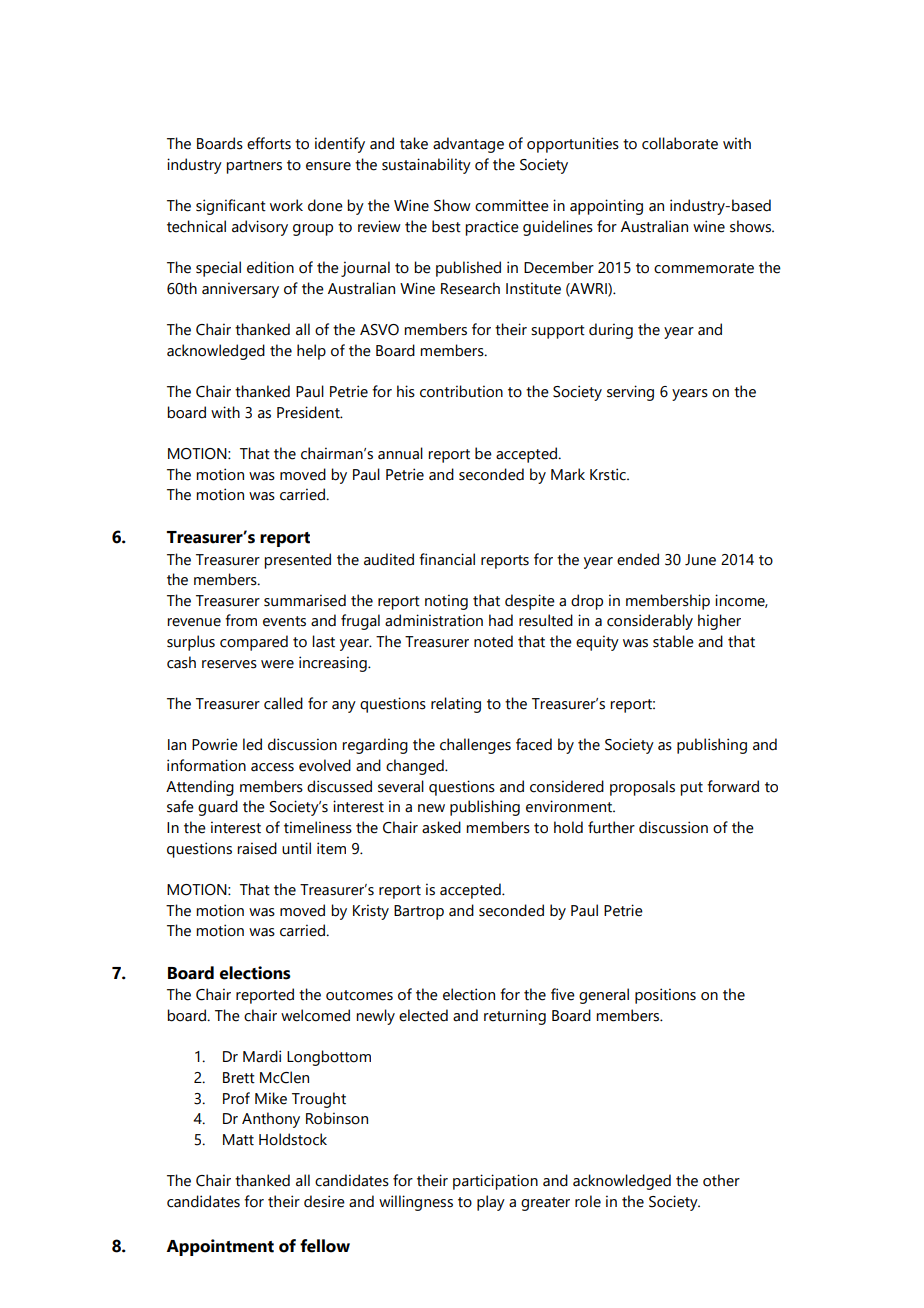 The width and height of the screenshot is (924, 1308). What do you see at coordinates (423, 1015) in the screenshot?
I see `elected` at bounding box center [423, 1015].
